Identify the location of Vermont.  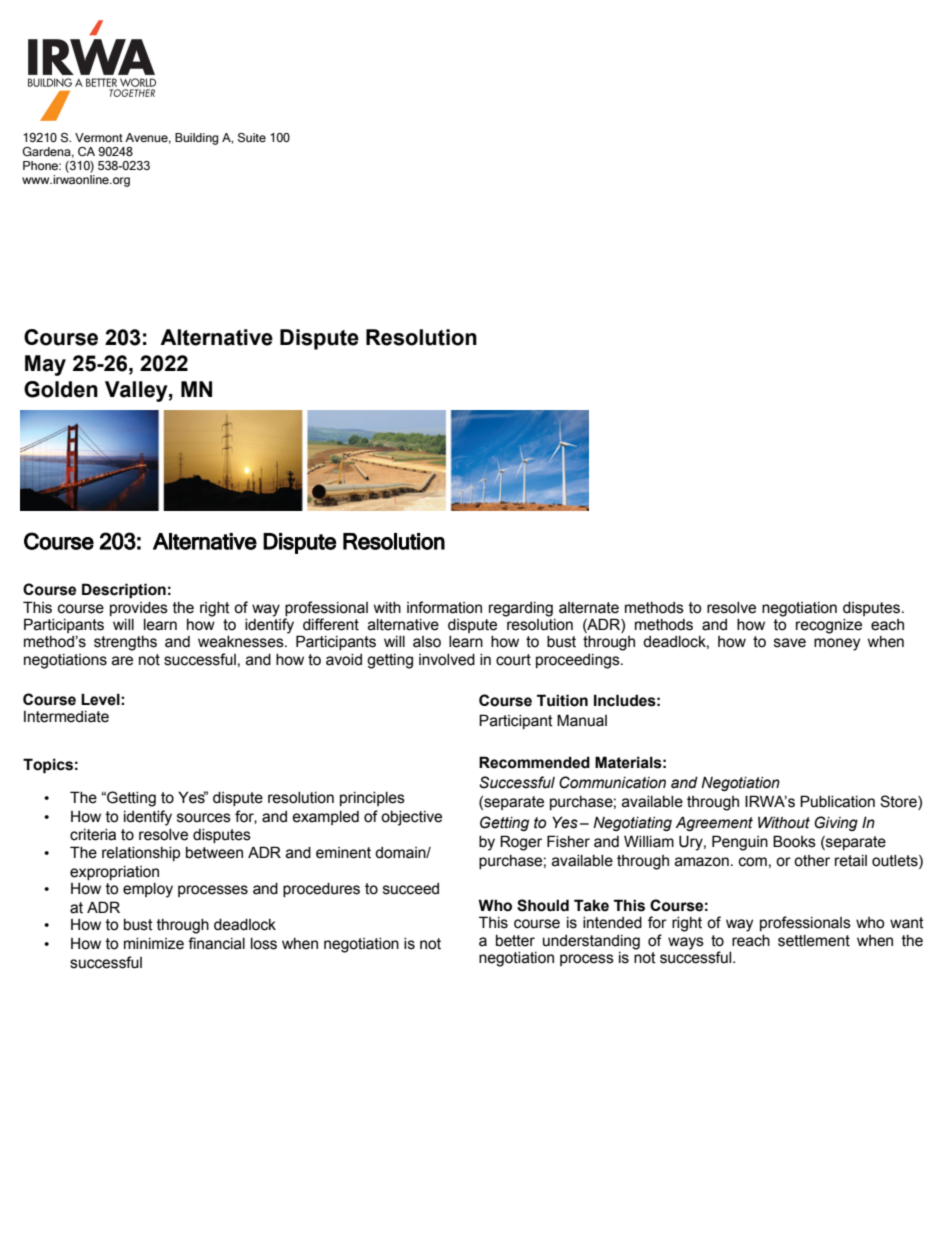
(99, 137).
